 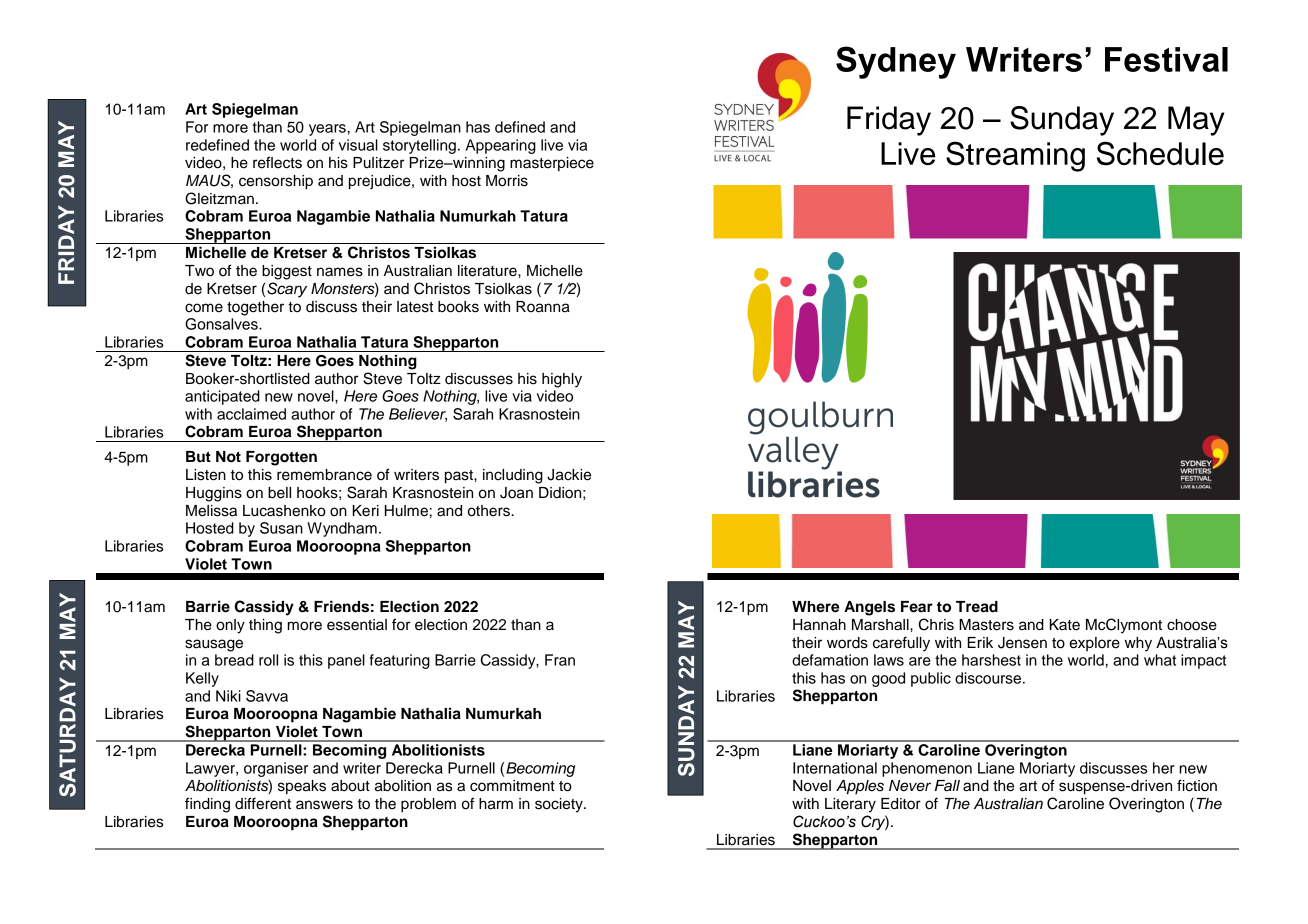 I want to click on speaks, so click(x=302, y=787).
